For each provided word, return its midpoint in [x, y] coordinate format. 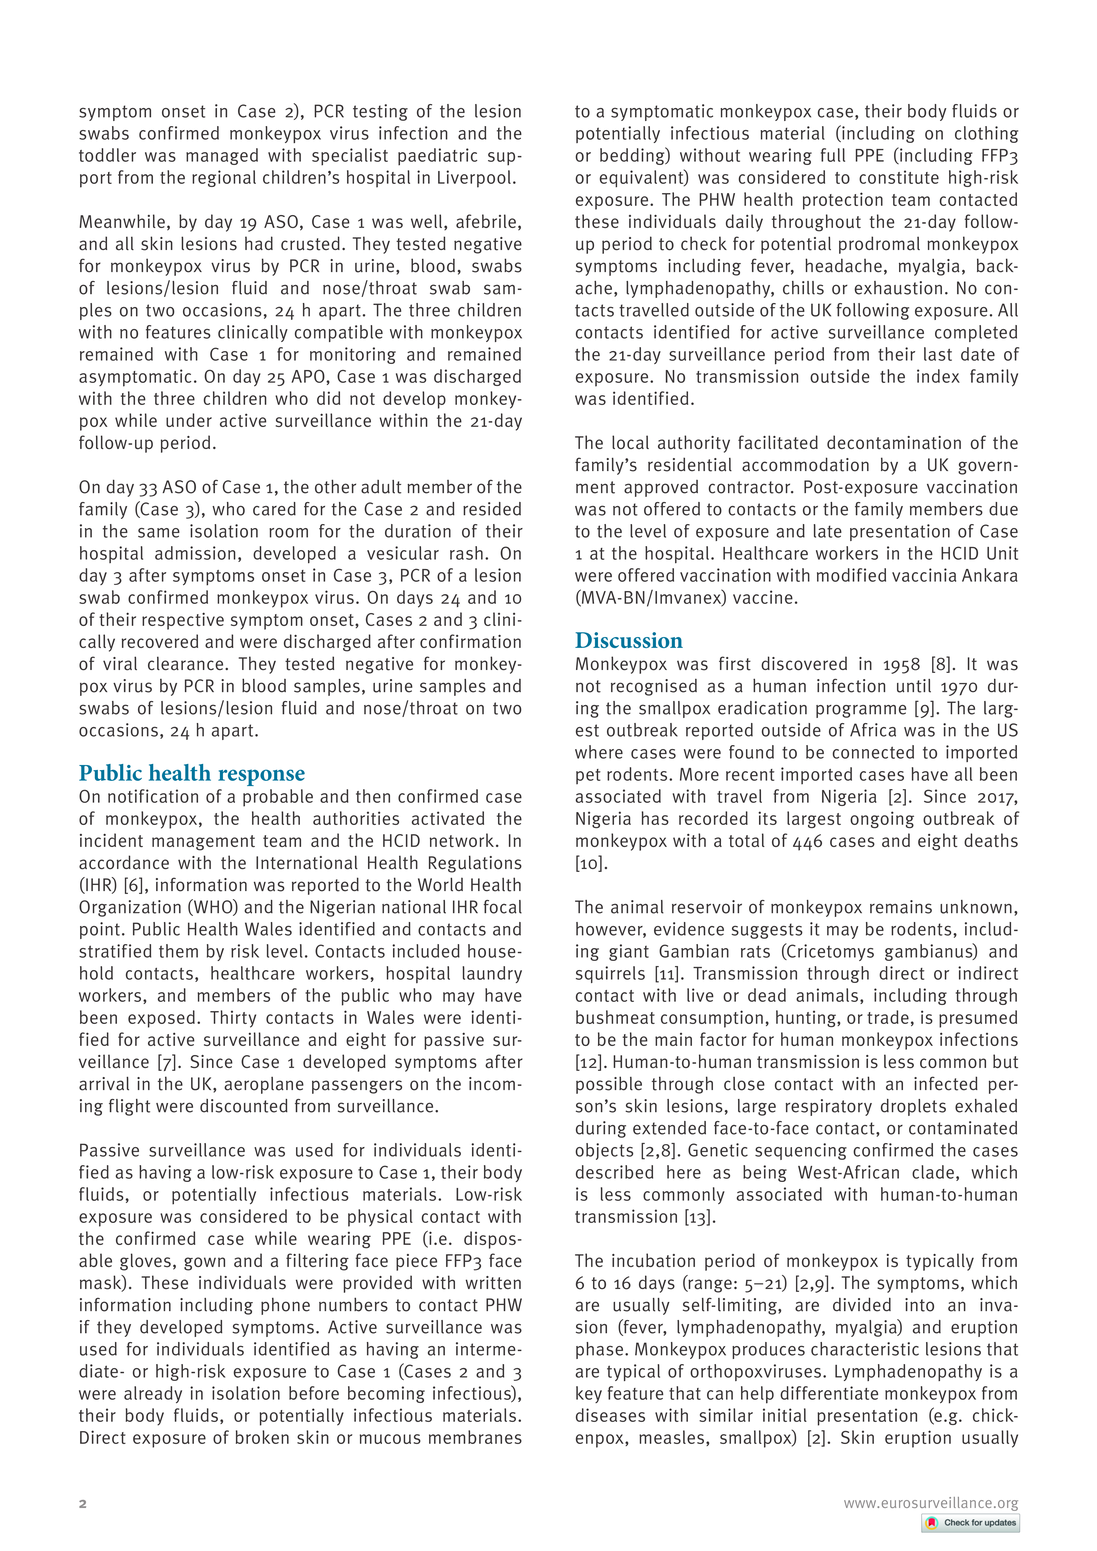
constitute [899, 177]
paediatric [437, 157]
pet [588, 776]
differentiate [829, 1393]
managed [222, 156]
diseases [610, 1415]
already [153, 1394]
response [261, 777]
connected [873, 752]
